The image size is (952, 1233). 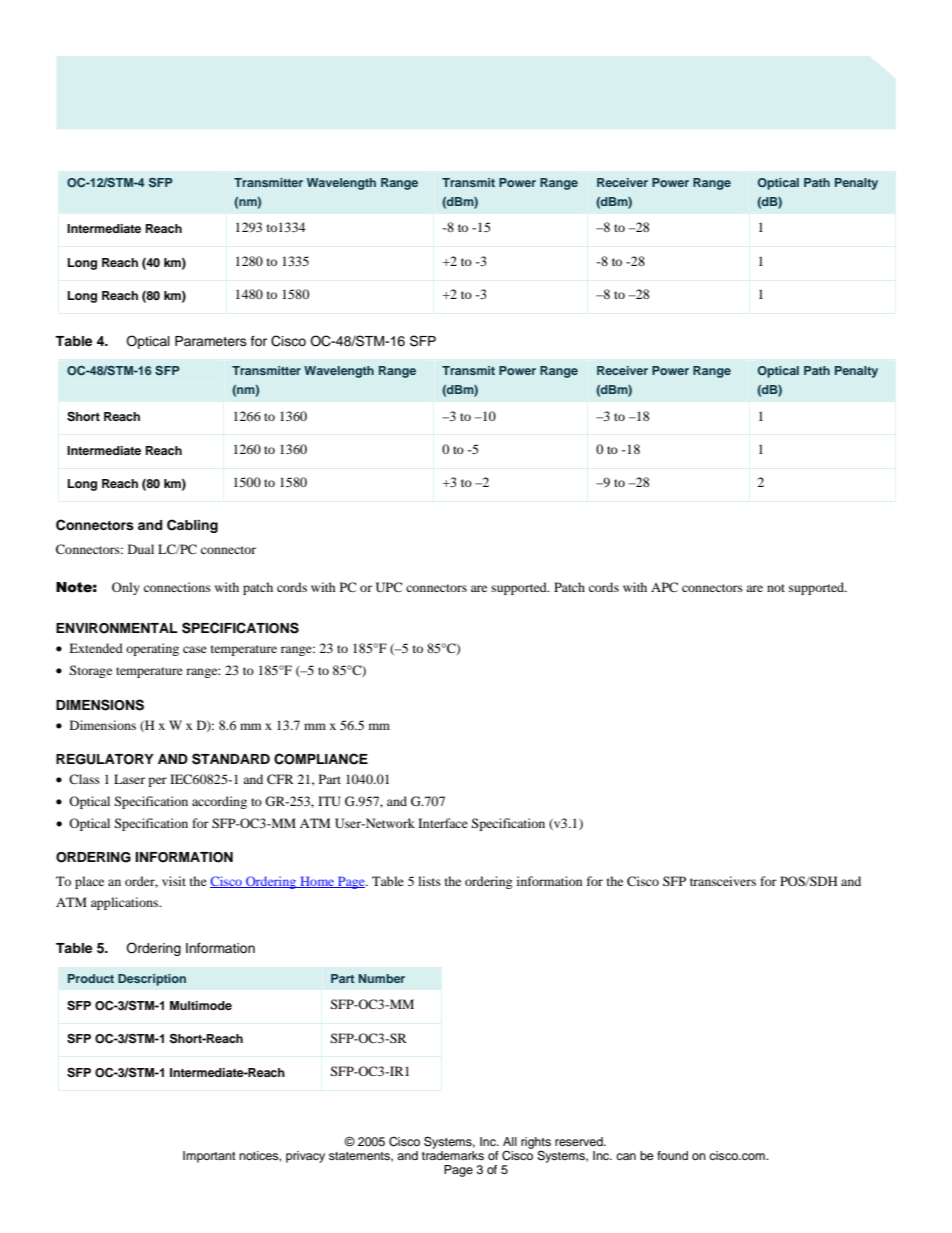 What do you see at coordinates (141, 549) in the page?
I see `Dual` at bounding box center [141, 549].
